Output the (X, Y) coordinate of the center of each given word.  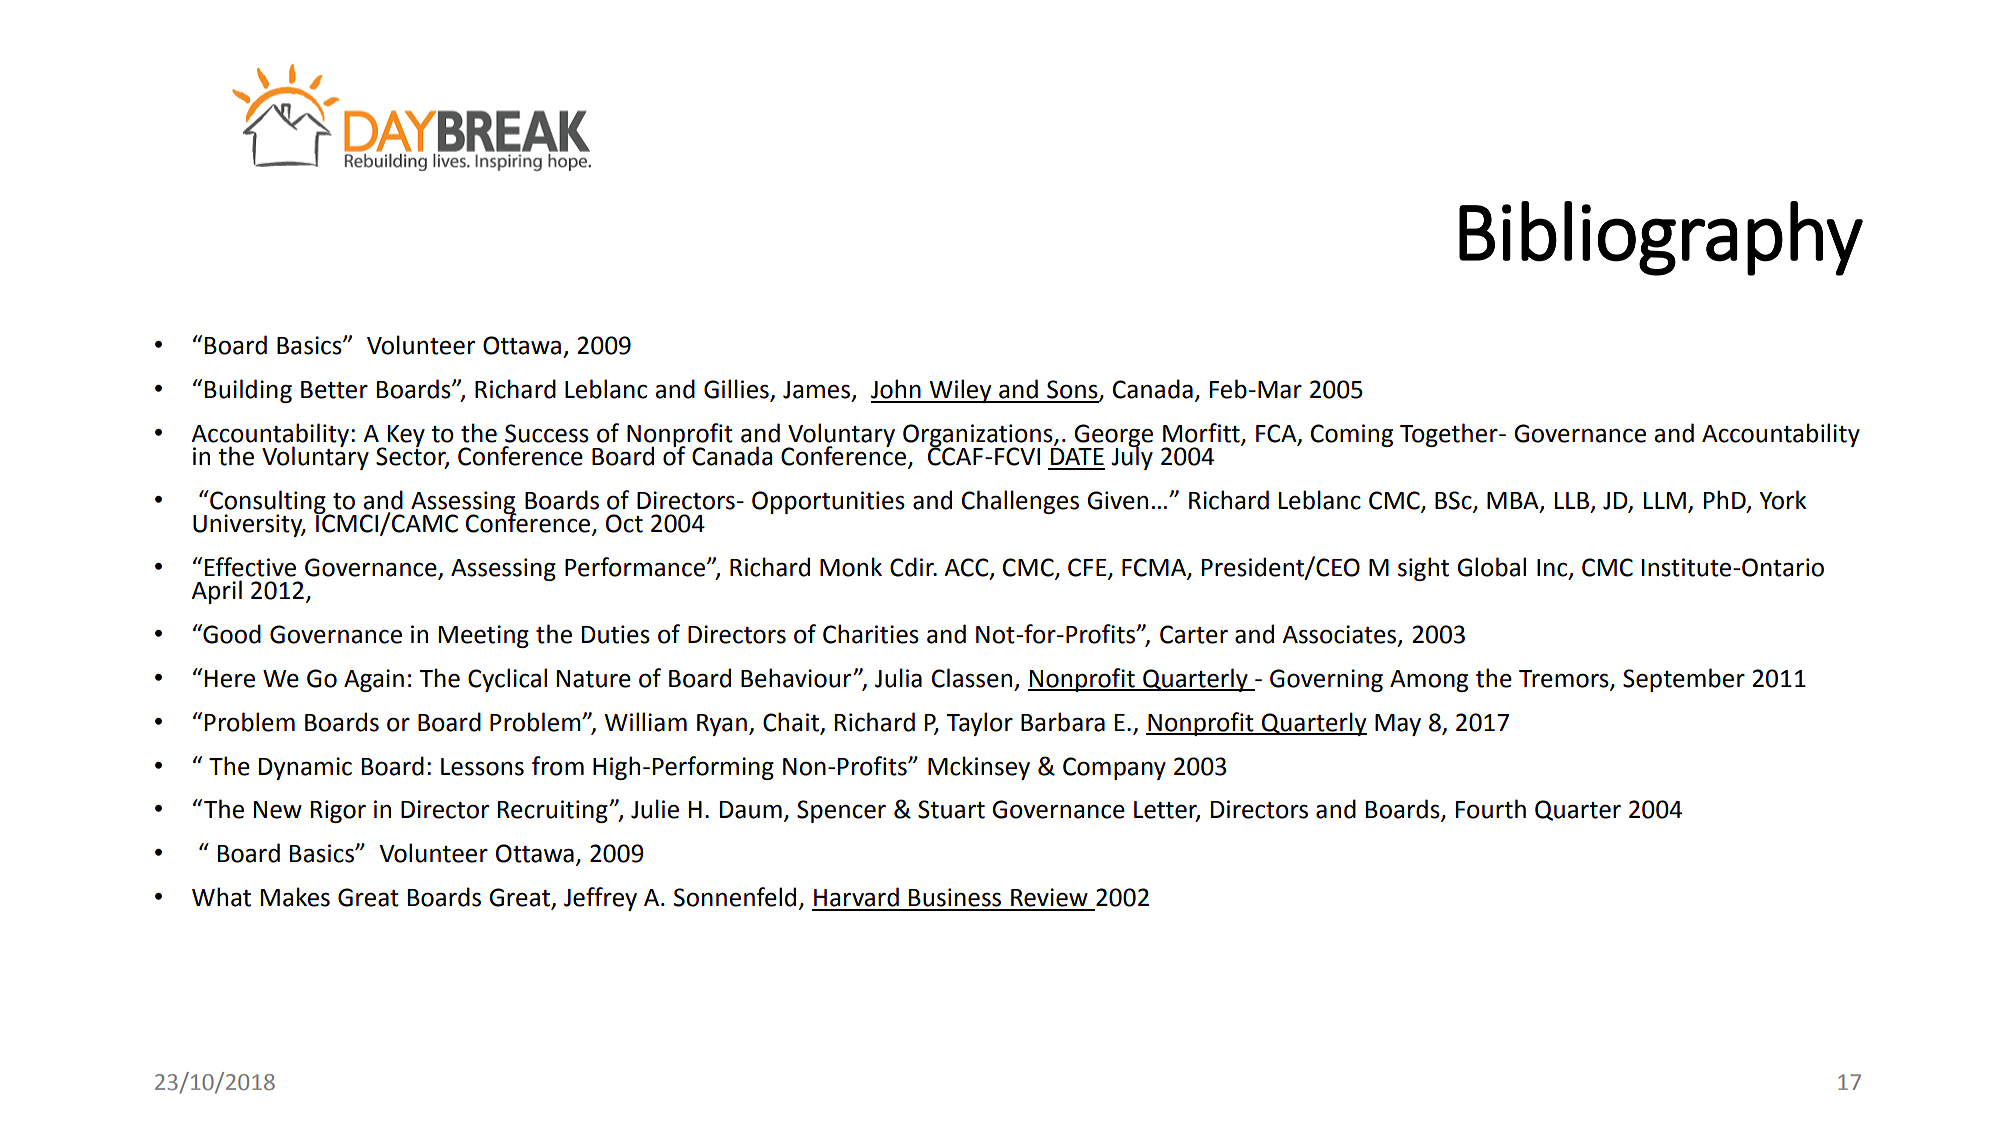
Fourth (1491, 809)
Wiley (961, 391)
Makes (295, 897)
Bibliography (1661, 238)
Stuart (951, 809)
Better (334, 390)
